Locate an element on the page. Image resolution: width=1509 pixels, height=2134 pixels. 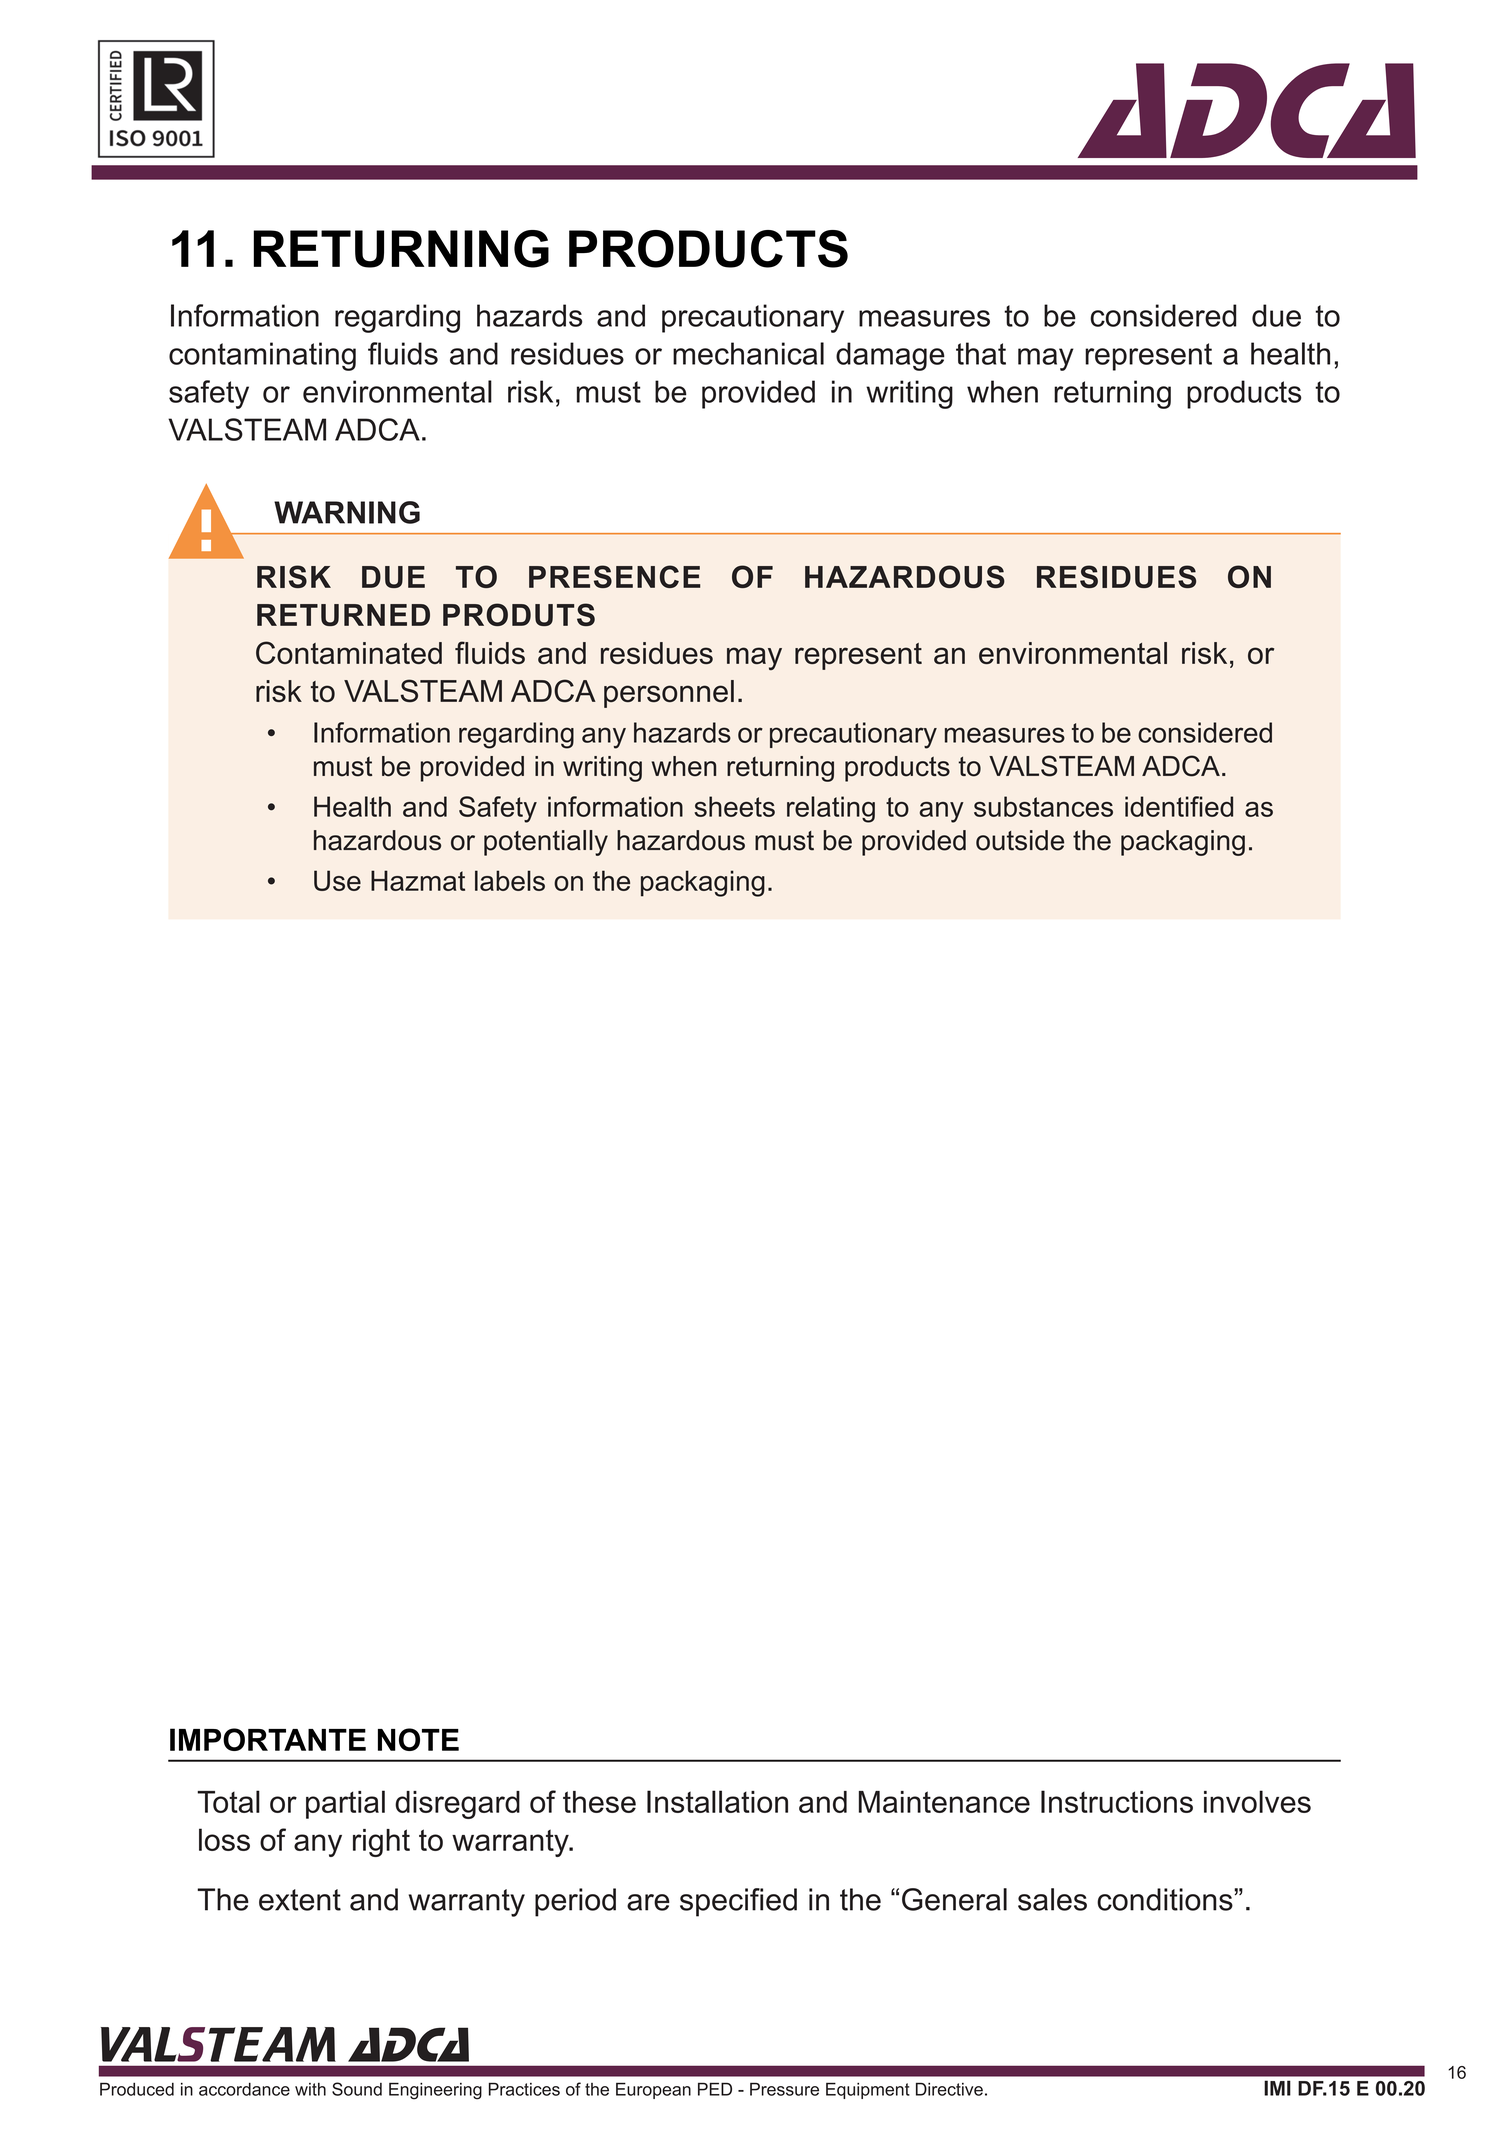
involves is located at coordinates (1257, 1801).
